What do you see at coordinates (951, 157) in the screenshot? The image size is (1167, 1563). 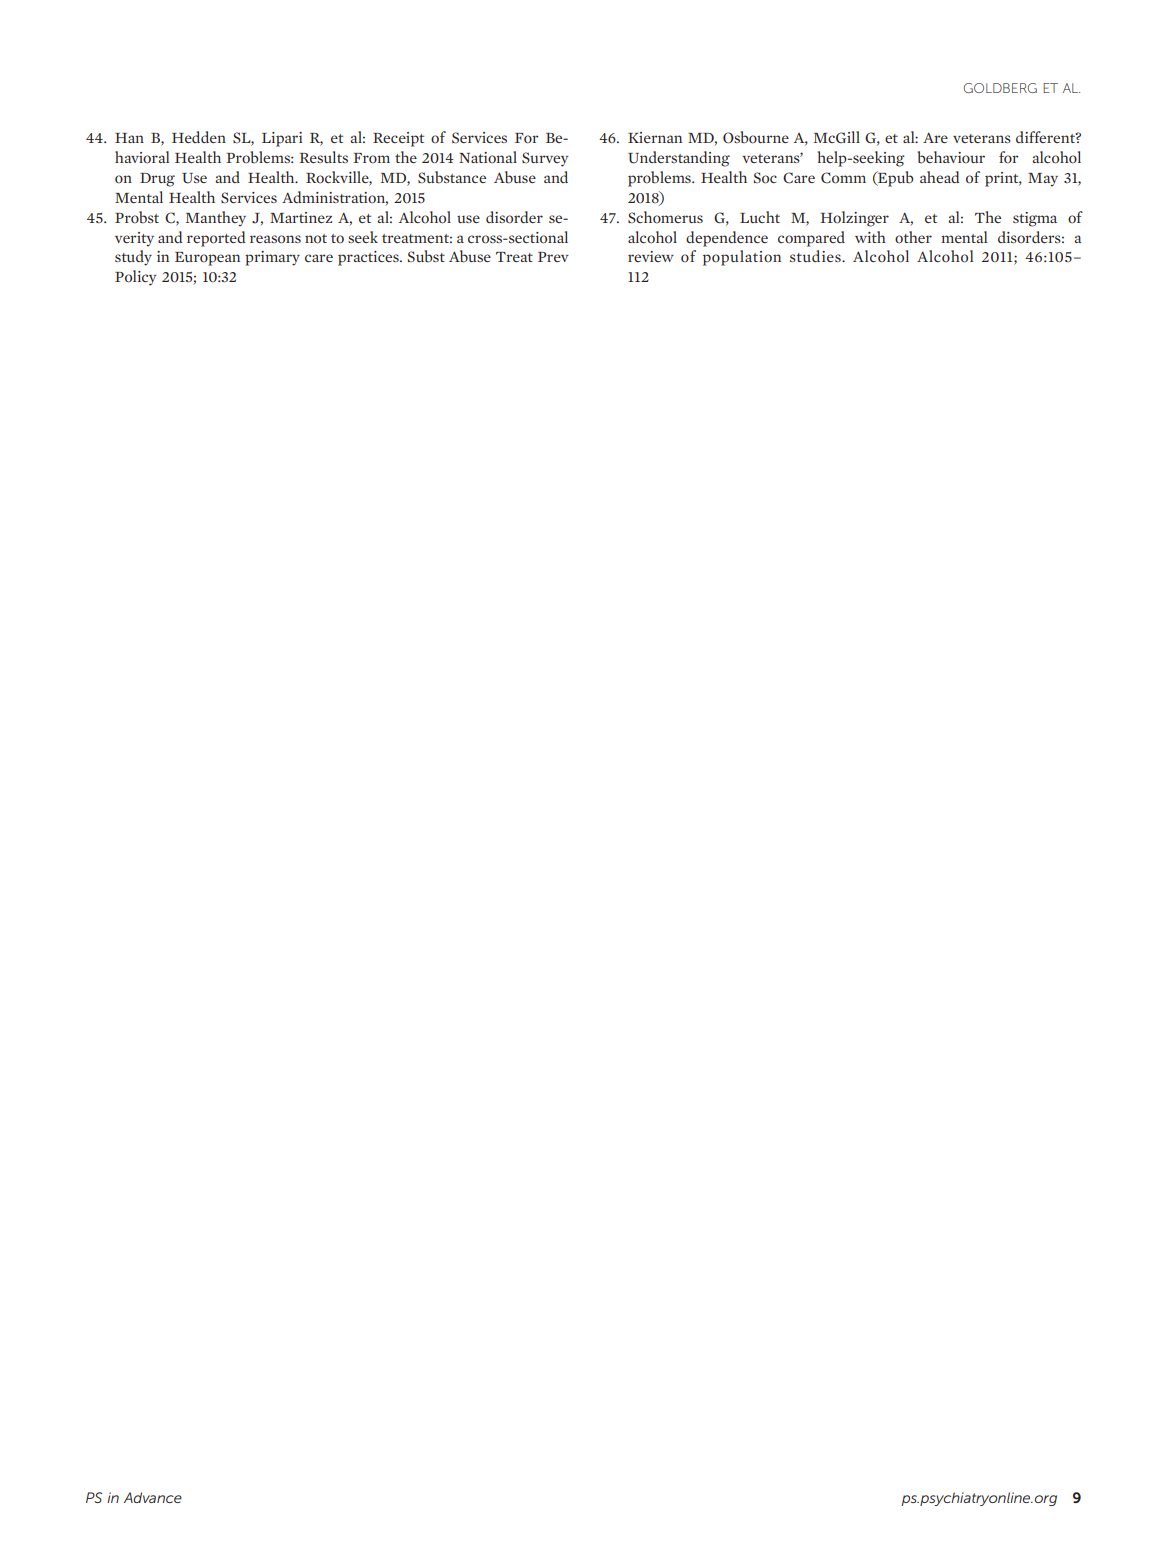 I see `behaviour` at bounding box center [951, 157].
